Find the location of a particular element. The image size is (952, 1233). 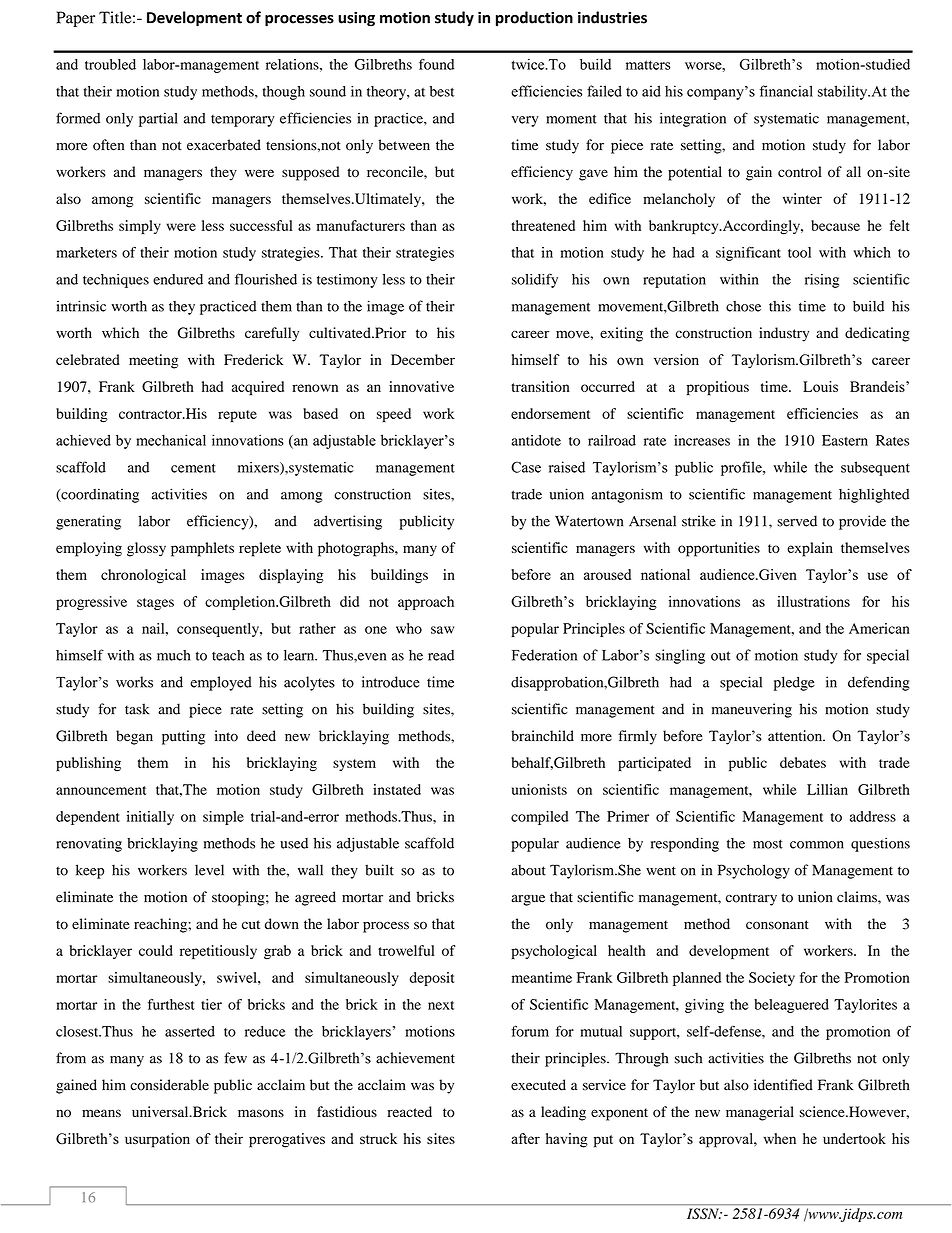

debates is located at coordinates (803, 762).
